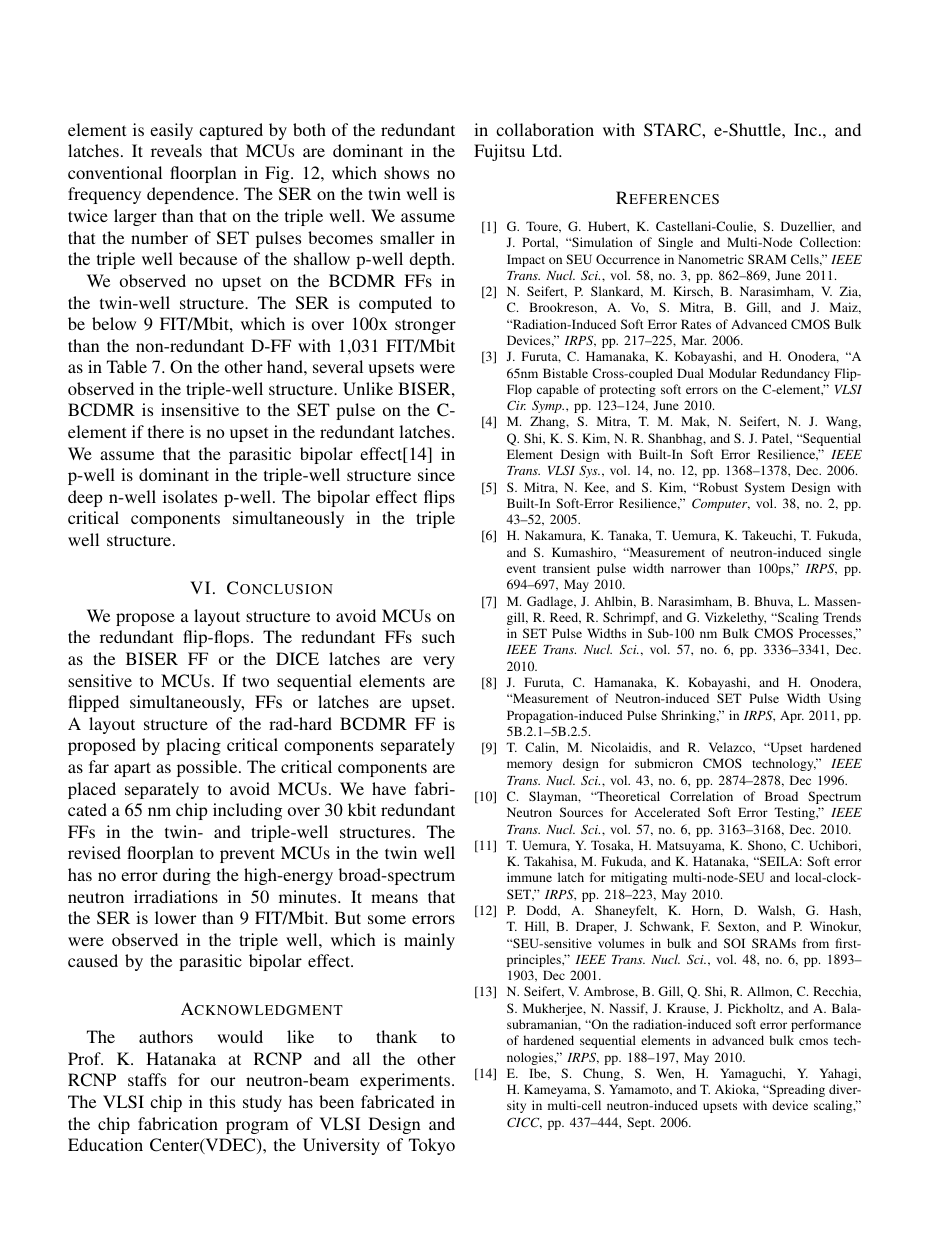 The height and width of the screenshot is (1233, 952). Describe the element at coordinates (516, 405) in the screenshot. I see `Cir` at that location.
